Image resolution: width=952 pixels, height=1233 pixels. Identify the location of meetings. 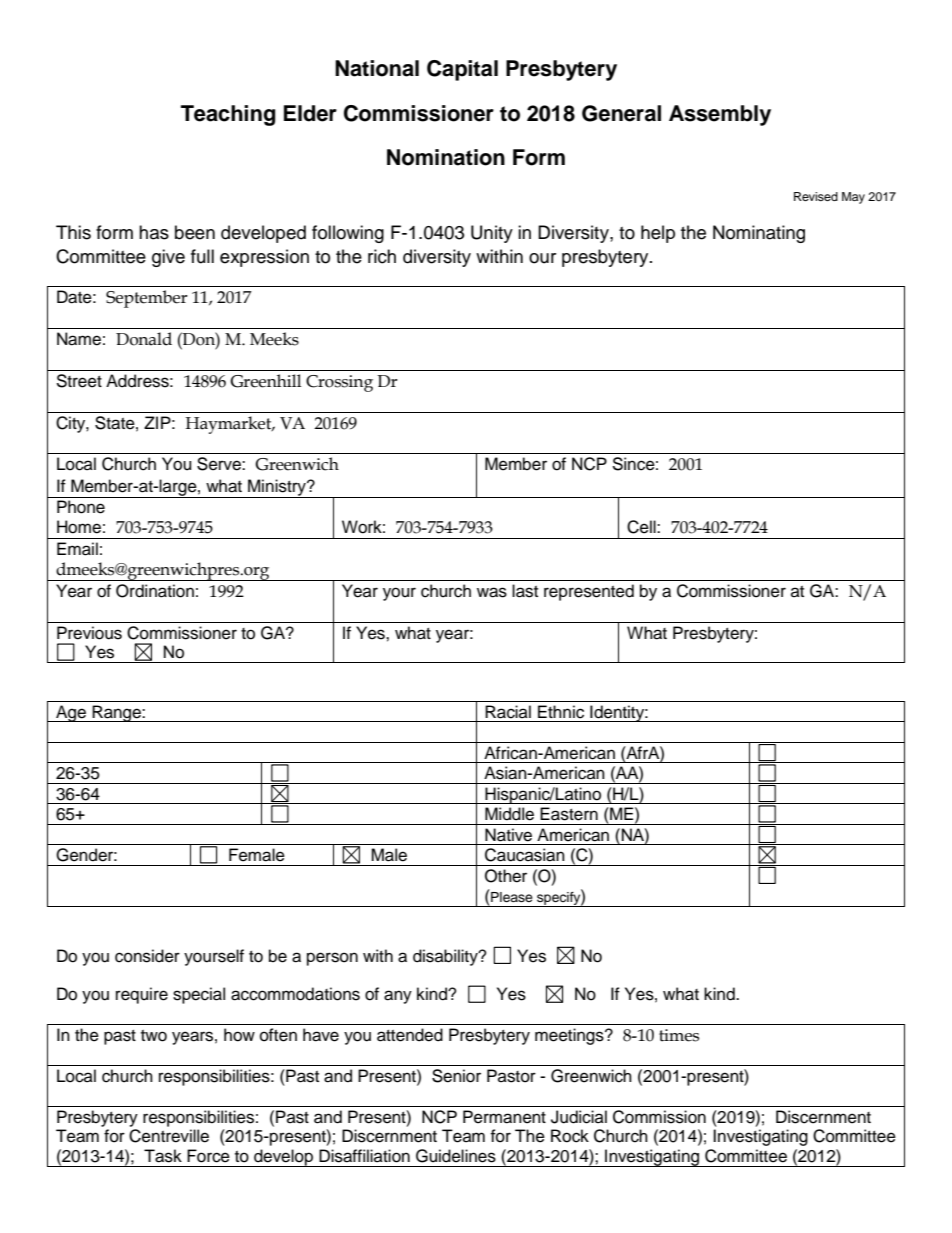
(570, 1036).
